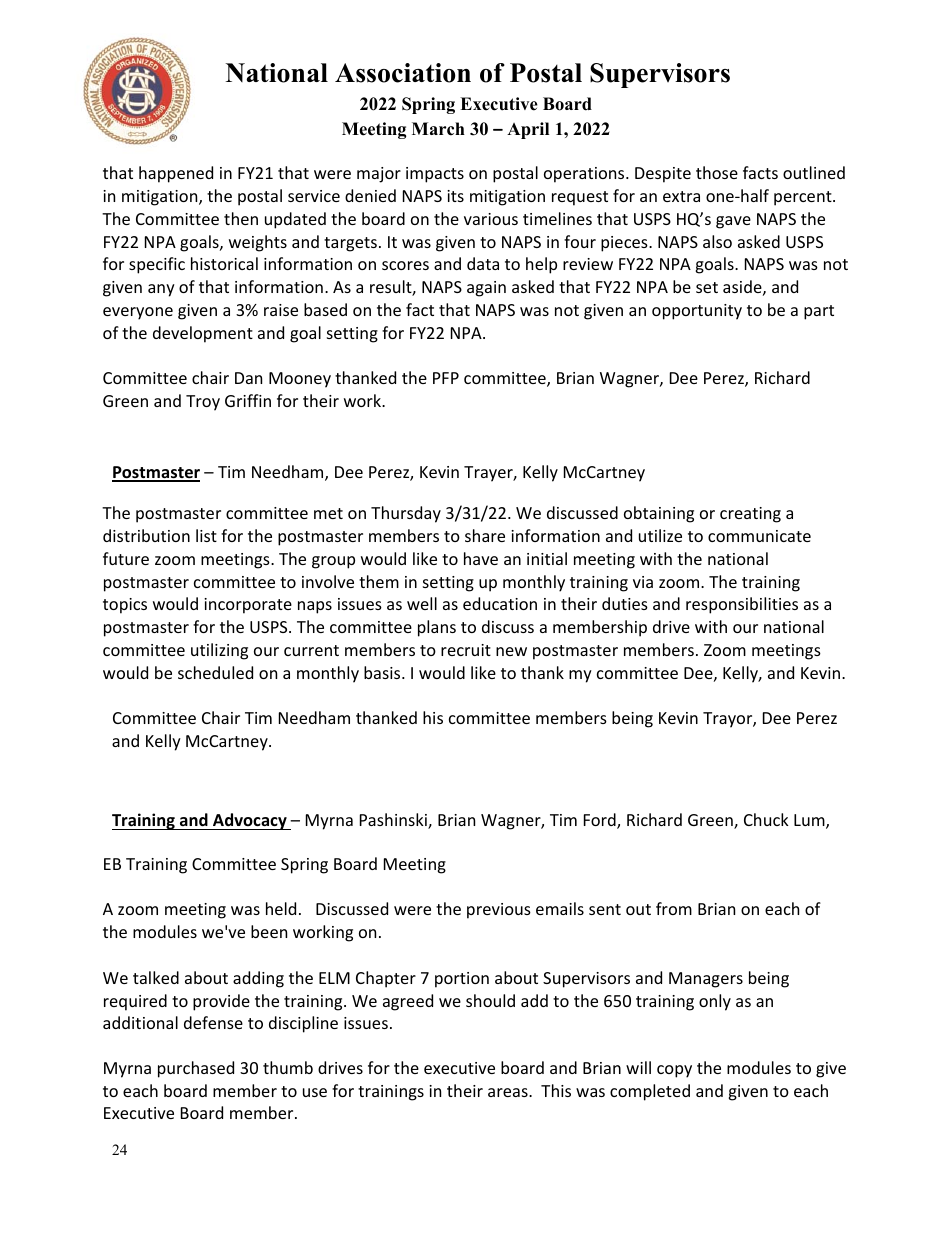  Describe the element at coordinates (196, 1069) in the page. I see `purchased` at that location.
